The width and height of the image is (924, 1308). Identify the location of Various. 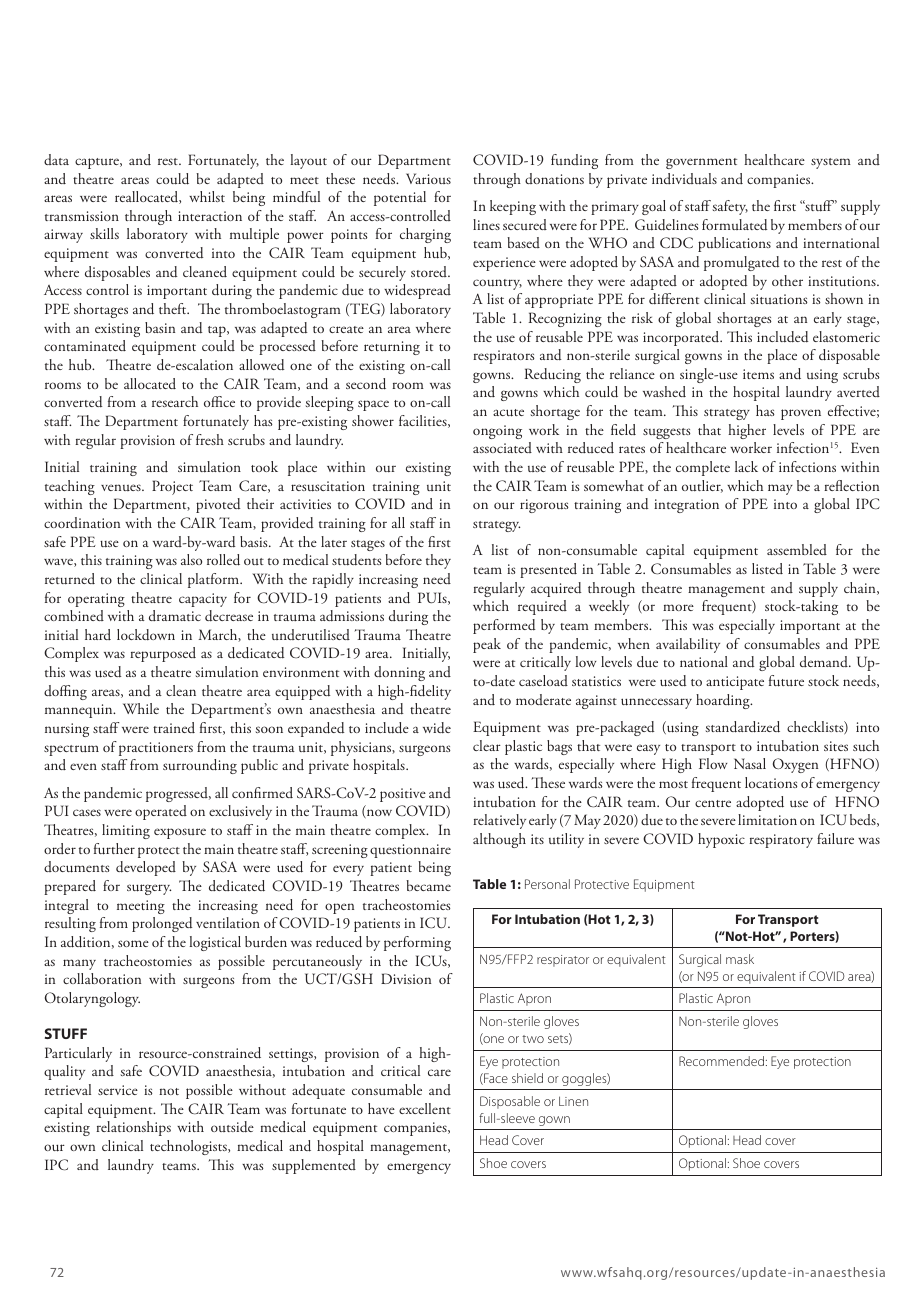
(428, 178).
